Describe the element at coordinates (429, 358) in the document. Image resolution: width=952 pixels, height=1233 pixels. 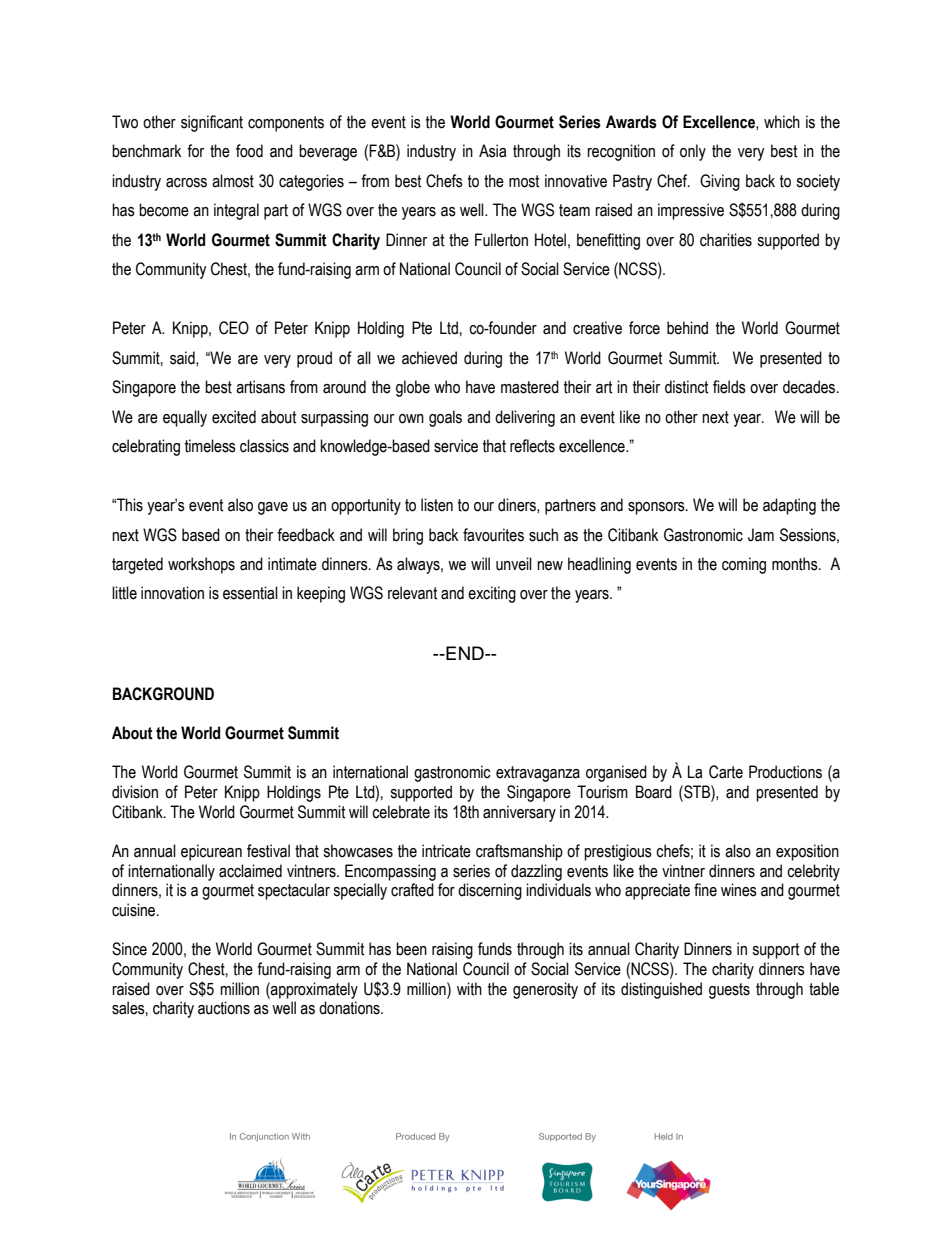
I see `achieved` at that location.
